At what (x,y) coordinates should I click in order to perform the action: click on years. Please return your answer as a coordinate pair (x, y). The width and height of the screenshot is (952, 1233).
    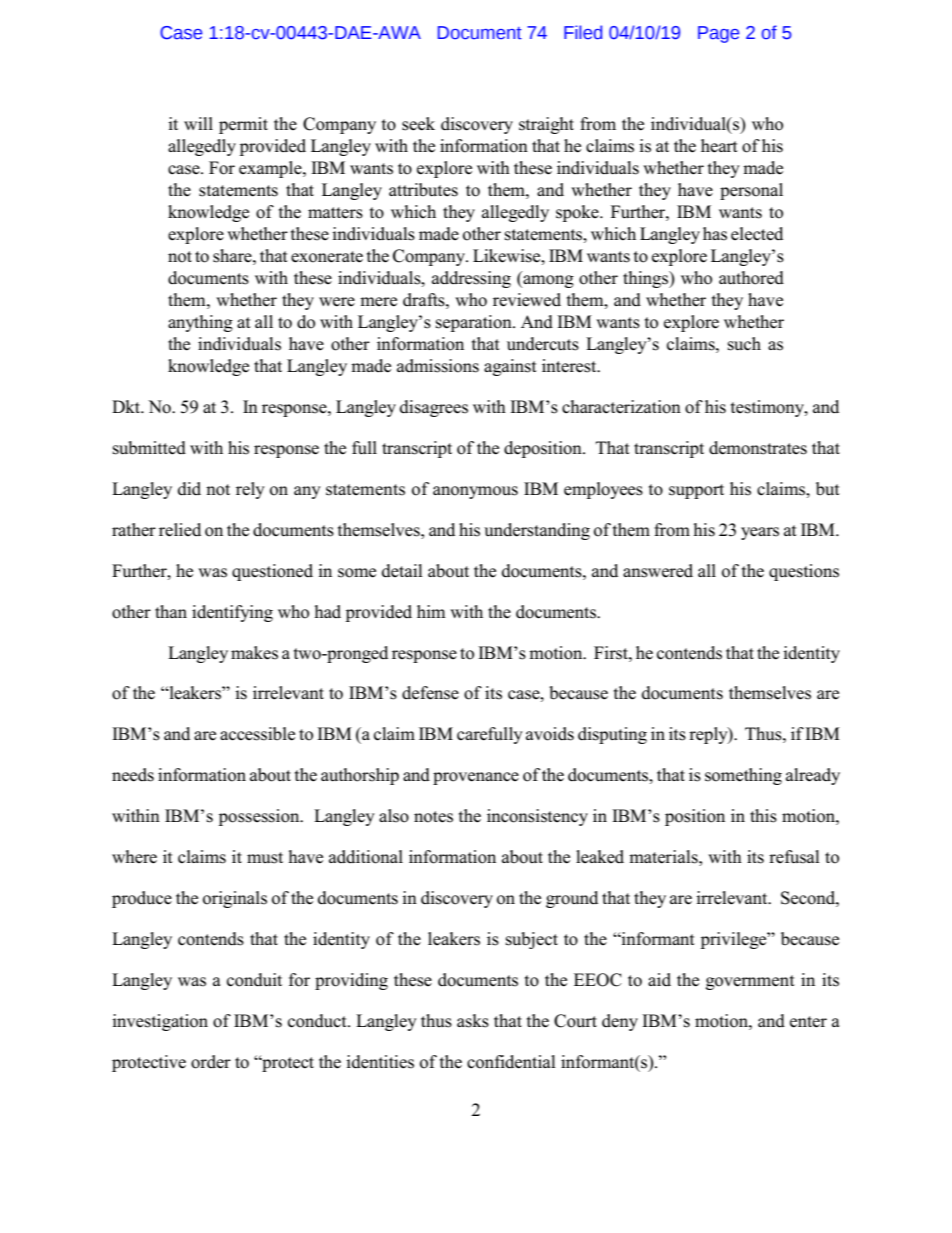
    Looking at the image, I should click on (760, 533).
